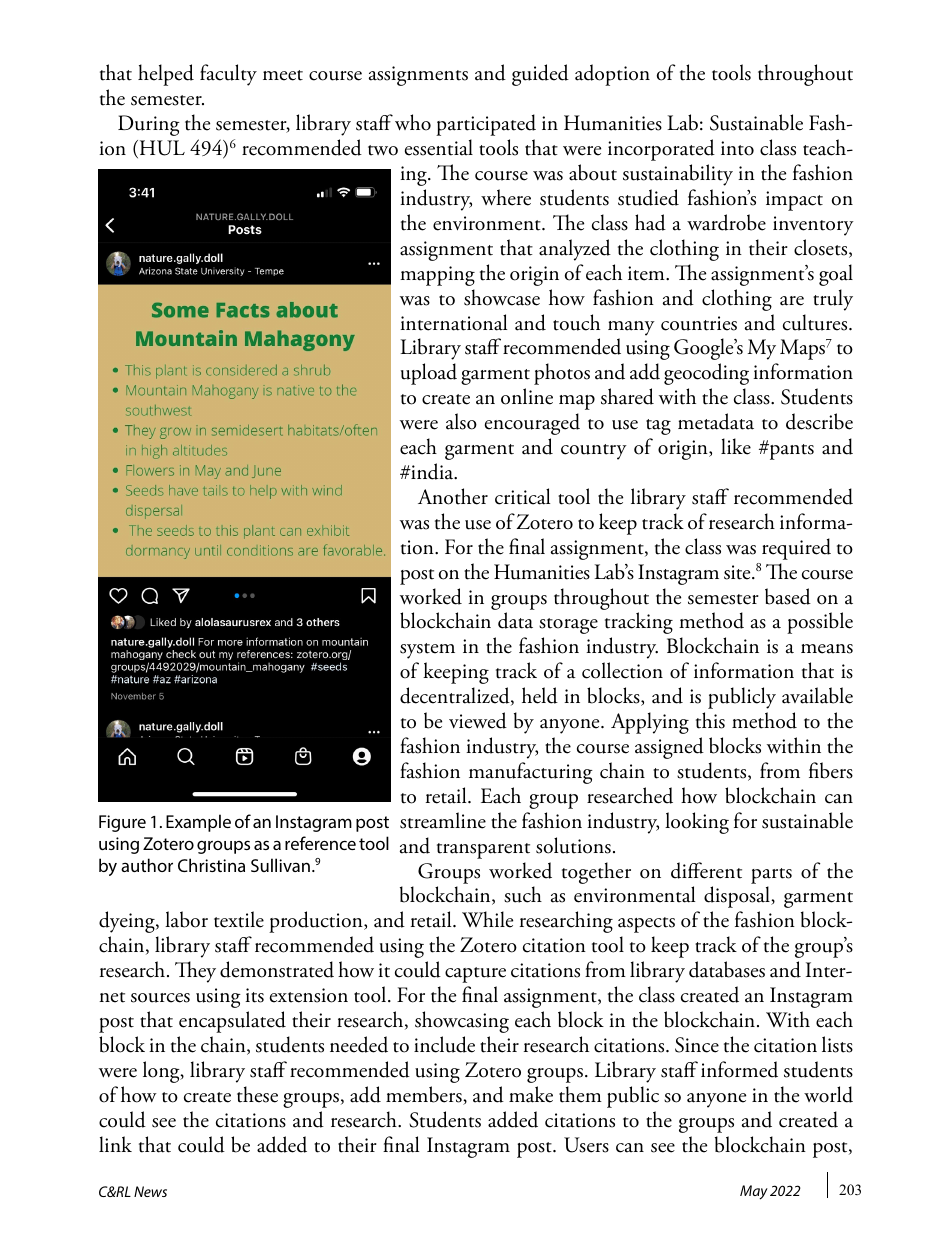 The height and width of the screenshot is (1233, 952). What do you see at coordinates (425, 1095) in the screenshot?
I see `members` at bounding box center [425, 1095].
